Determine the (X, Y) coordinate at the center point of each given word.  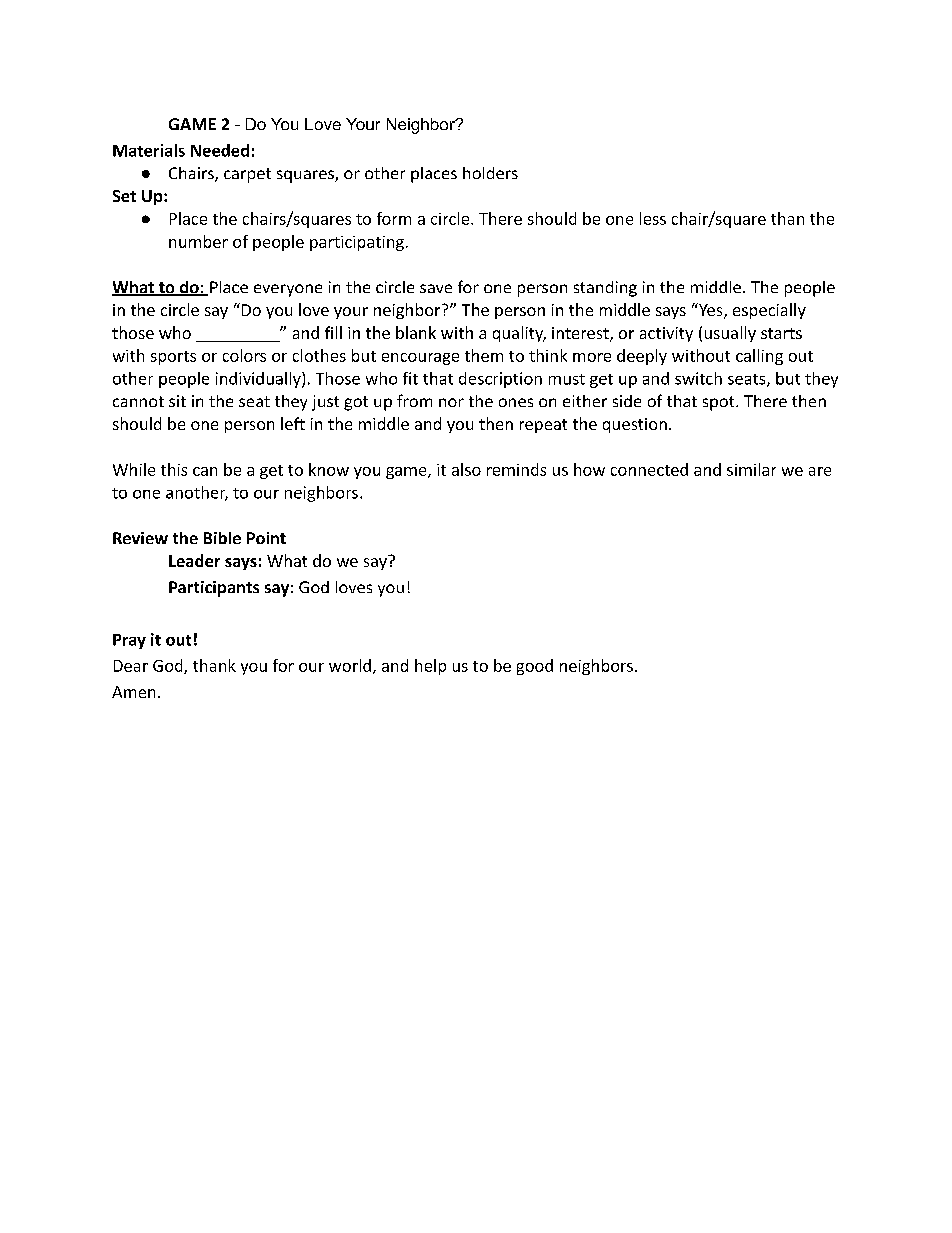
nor (451, 402)
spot (720, 403)
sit (177, 401)
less (653, 218)
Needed (220, 150)
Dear (131, 666)
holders (490, 173)
